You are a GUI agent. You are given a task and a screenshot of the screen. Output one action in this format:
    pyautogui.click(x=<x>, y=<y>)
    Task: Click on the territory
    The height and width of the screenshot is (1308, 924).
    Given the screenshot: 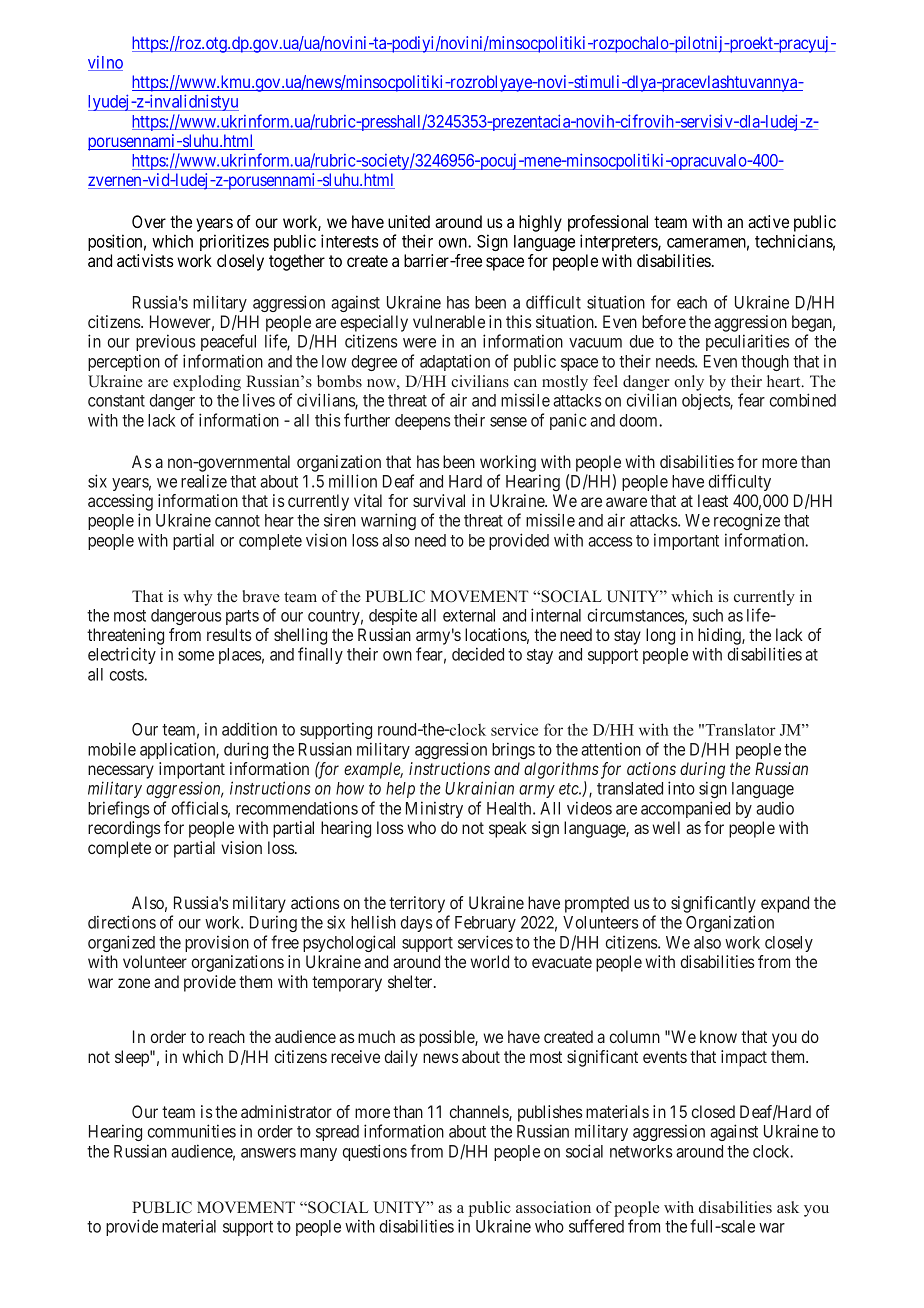 What is the action you would take?
    pyautogui.click(x=418, y=906)
